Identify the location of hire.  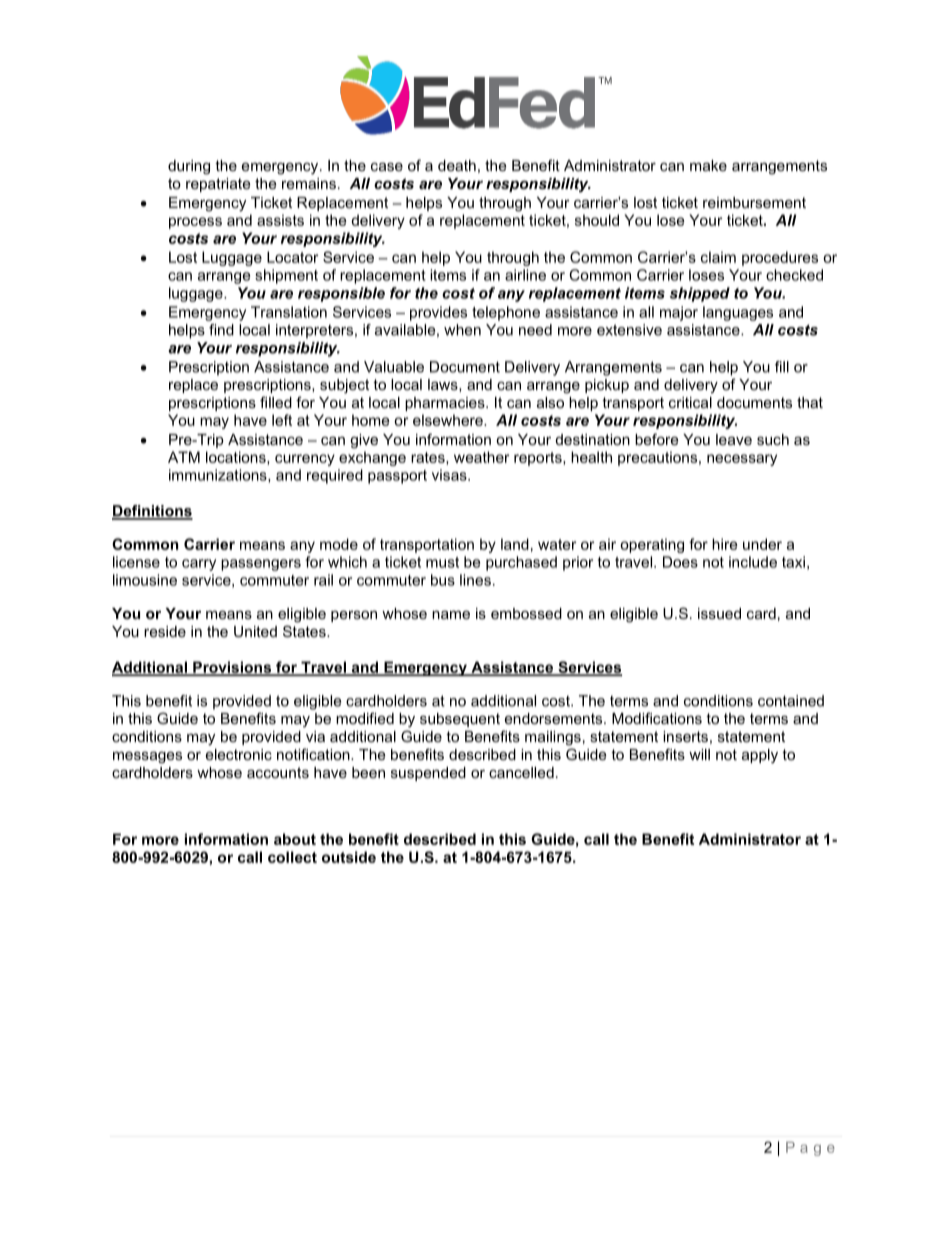
(725, 544).
